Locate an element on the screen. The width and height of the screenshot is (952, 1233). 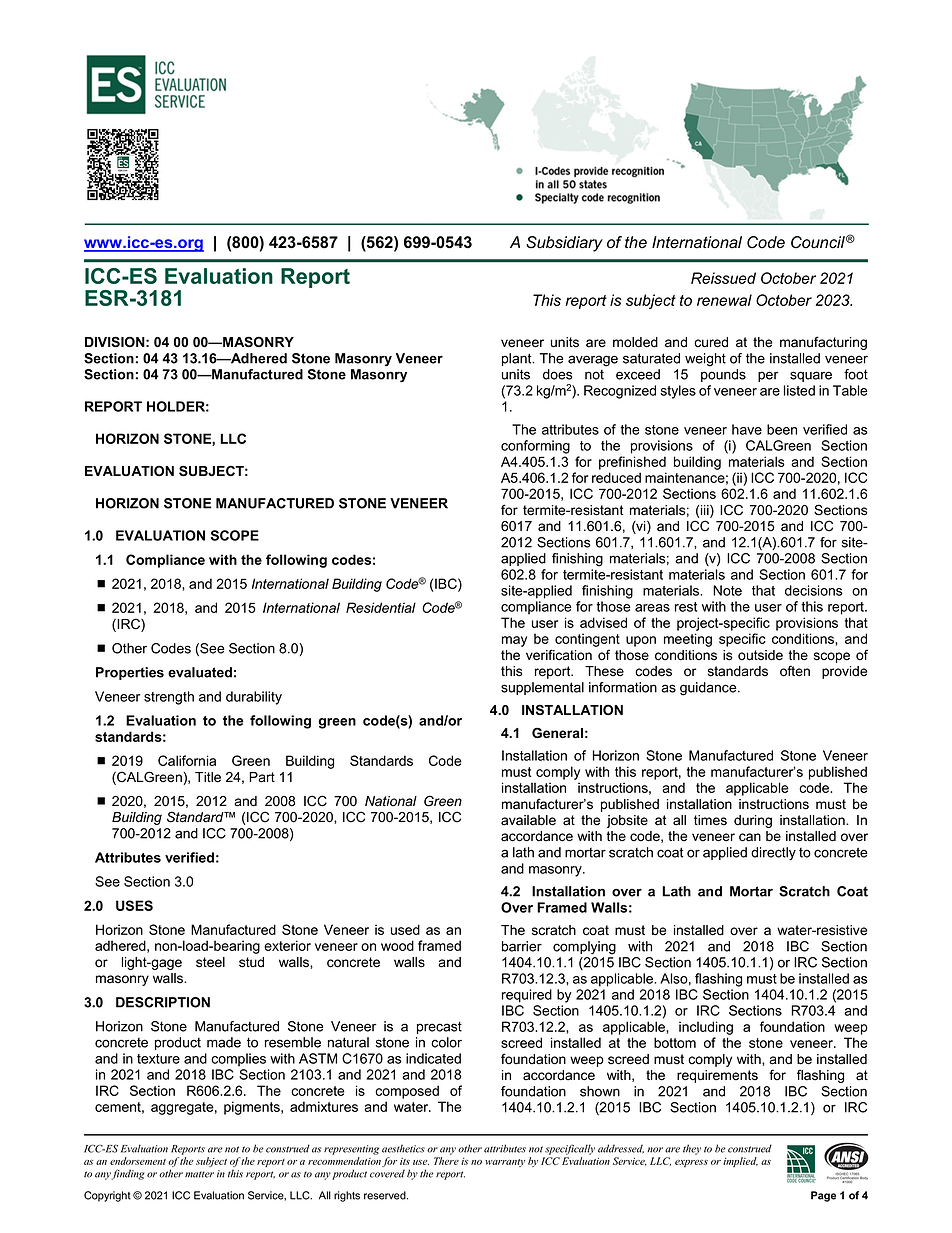
matter is located at coordinates (199, 1174).
